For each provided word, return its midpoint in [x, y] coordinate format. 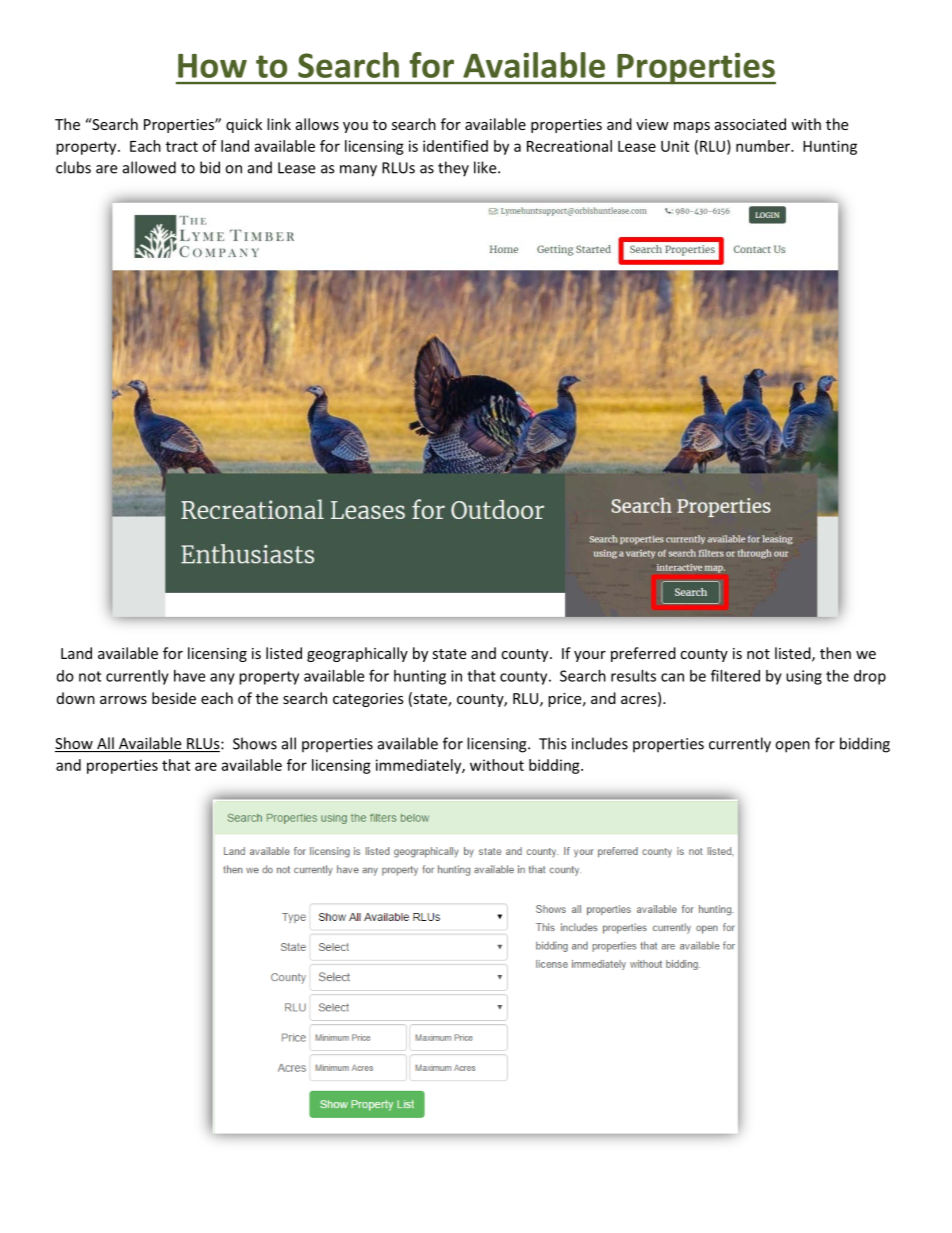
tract [182, 146]
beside [174, 698]
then [835, 653]
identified [455, 146]
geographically [357, 654]
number [764, 146]
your [590, 656]
